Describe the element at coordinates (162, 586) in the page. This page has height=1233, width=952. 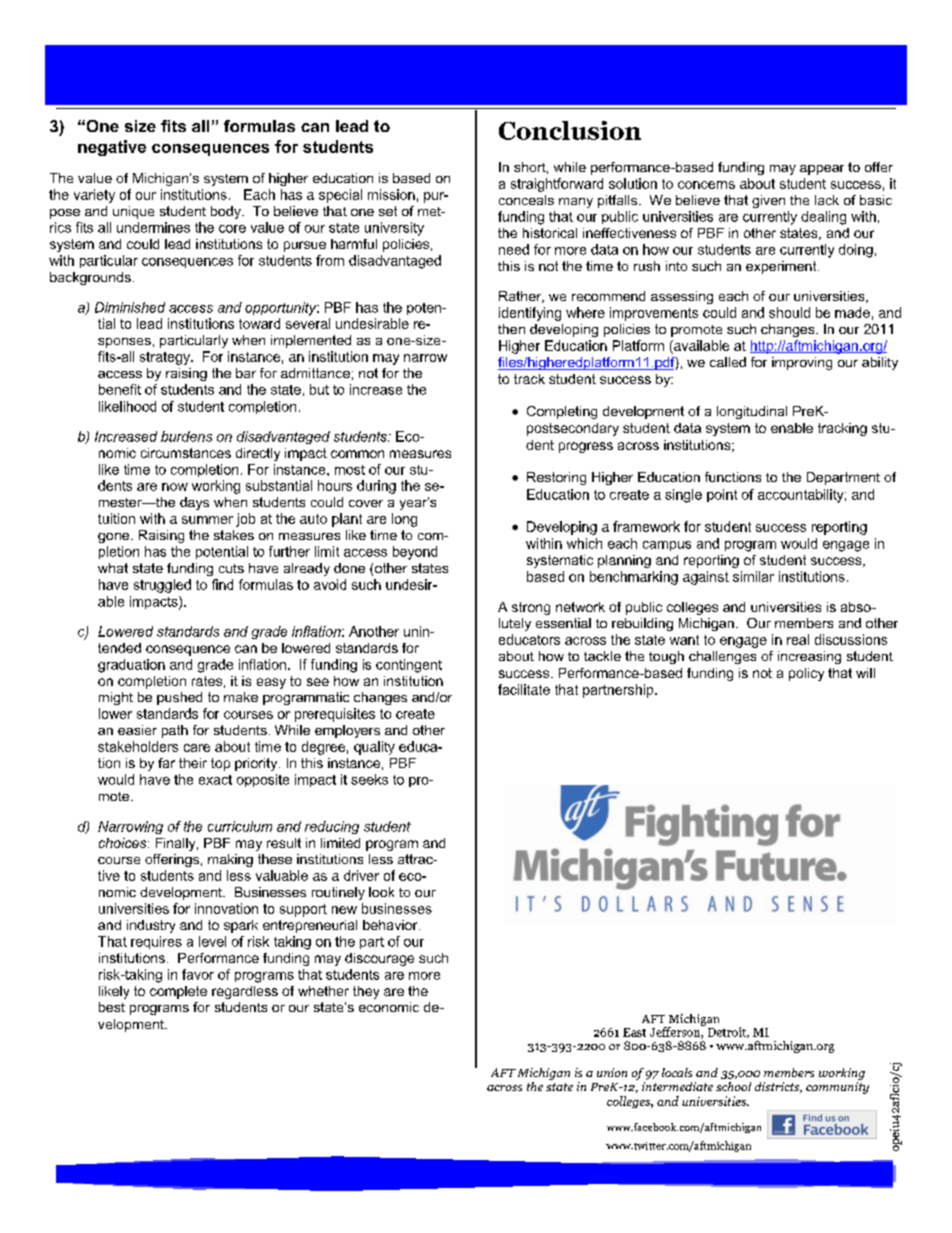
I see `struggled` at that location.
